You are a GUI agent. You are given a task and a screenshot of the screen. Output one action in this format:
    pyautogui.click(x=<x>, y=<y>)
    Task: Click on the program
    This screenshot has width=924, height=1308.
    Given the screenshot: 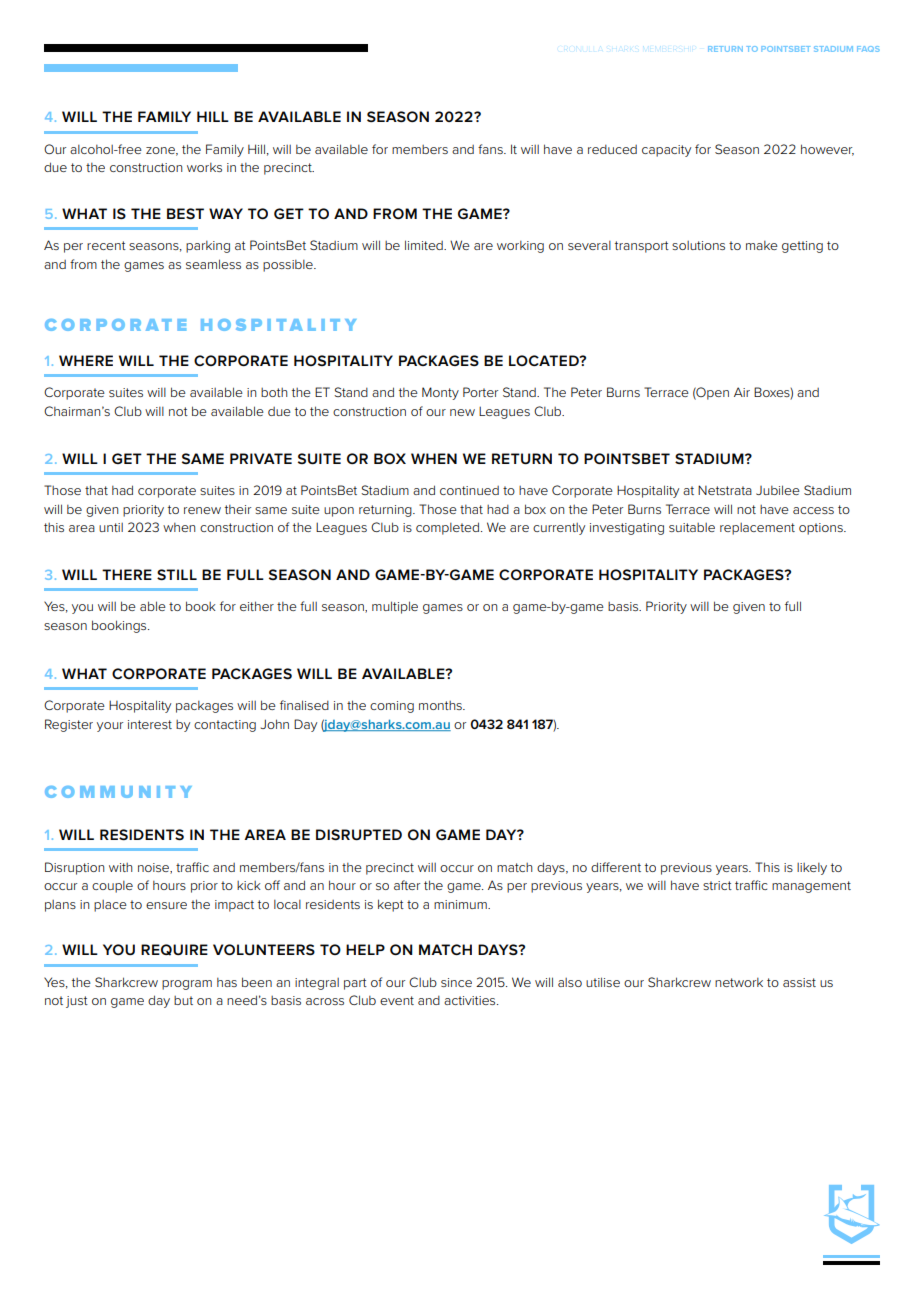 What is the action you would take?
    pyautogui.click(x=187, y=985)
